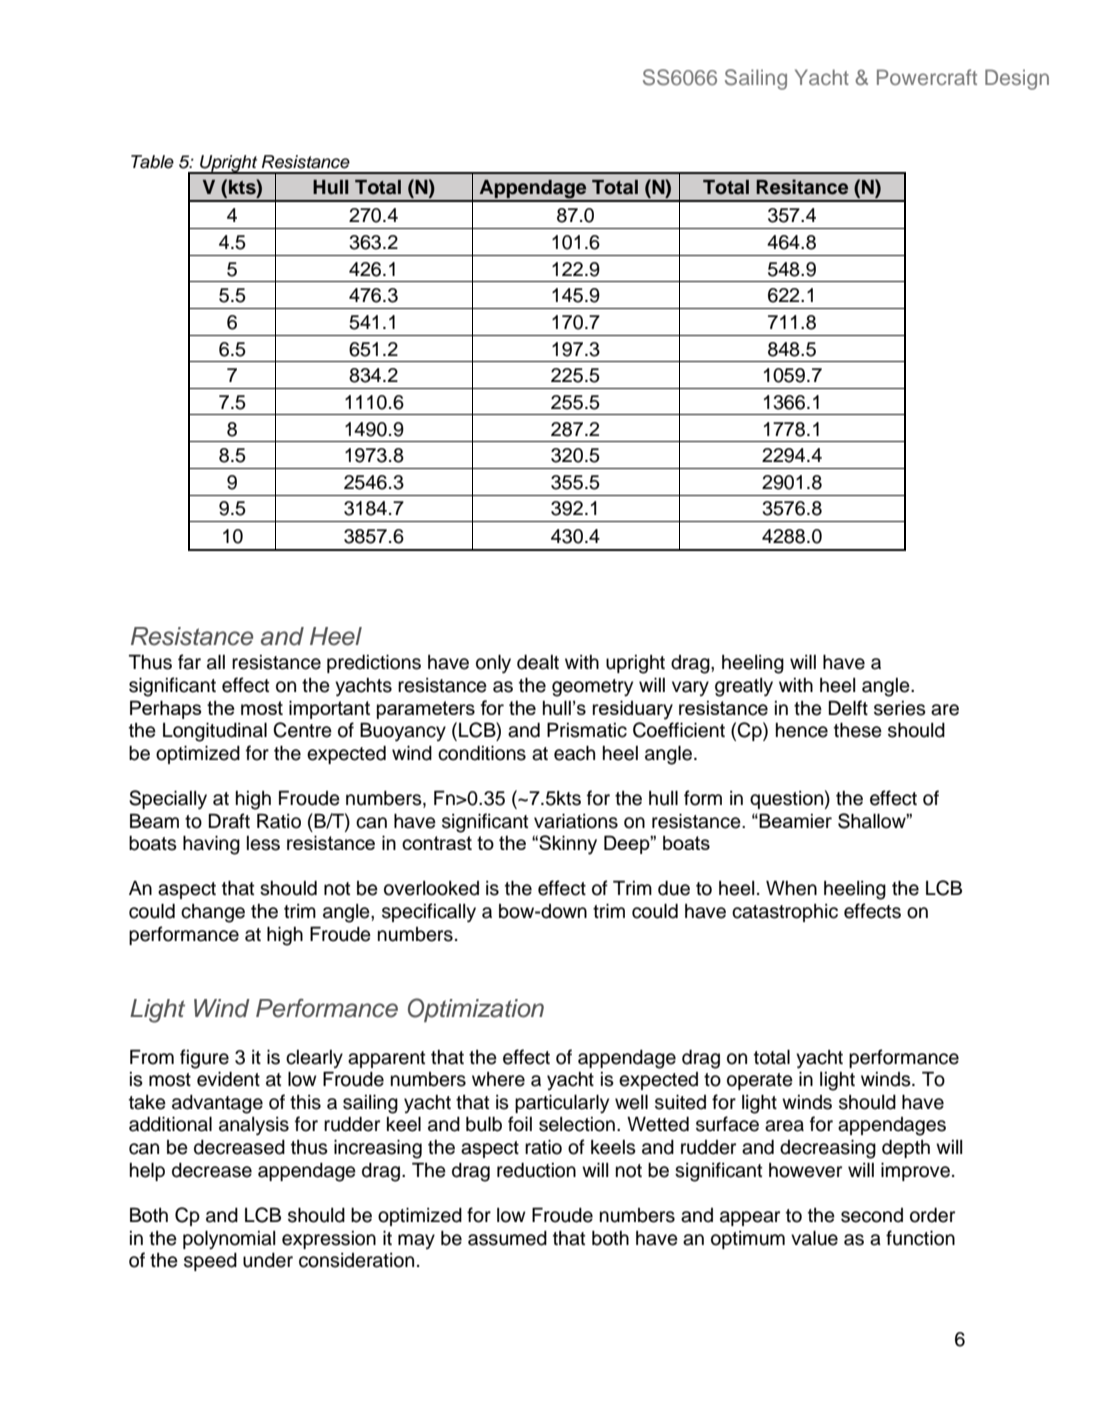 Image resolution: width=1094 pixels, height=1416 pixels. Describe the element at coordinates (229, 1240) in the screenshot. I see `polynomial` at that location.
